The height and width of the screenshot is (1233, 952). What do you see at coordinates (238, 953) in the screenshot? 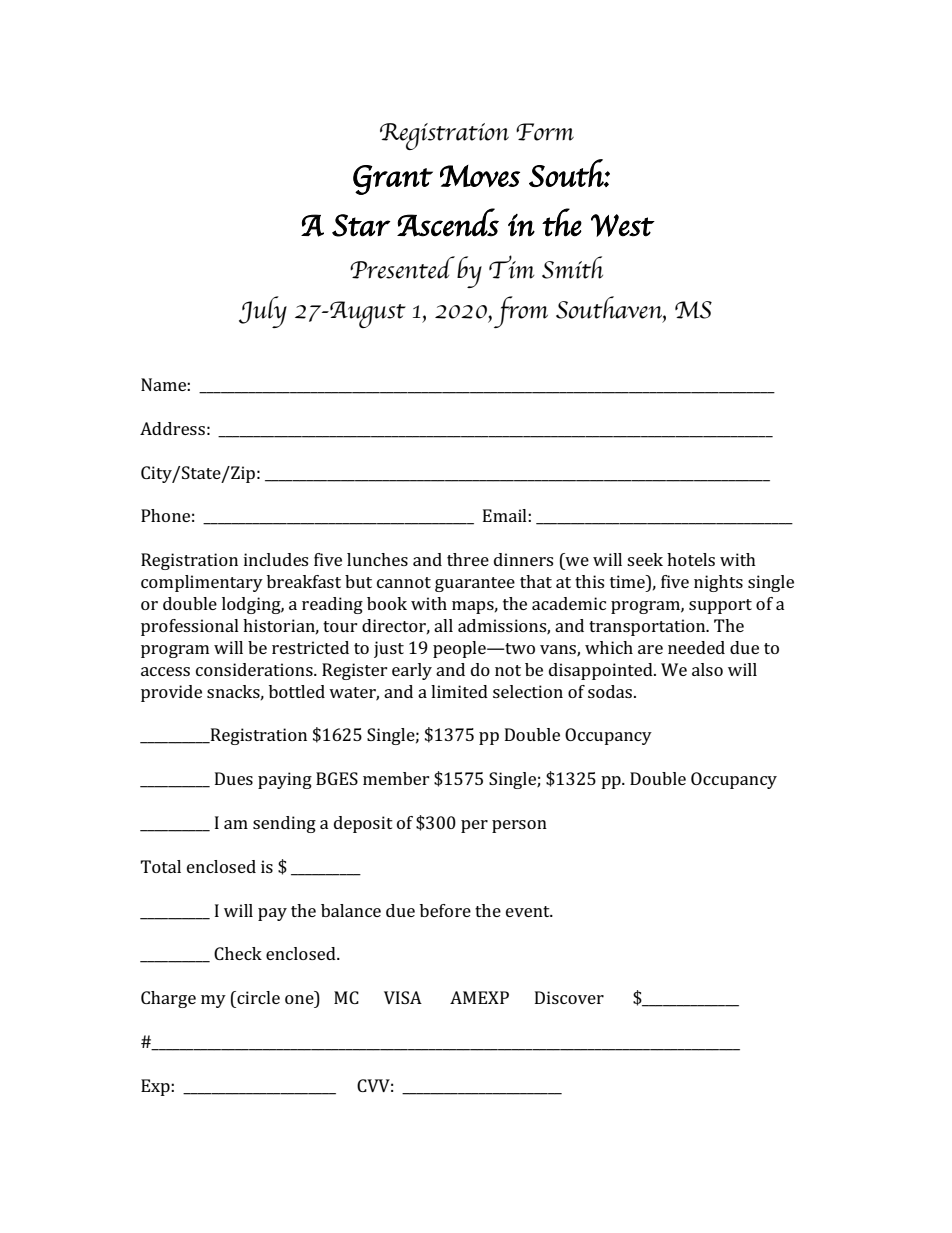
I see `Check` at bounding box center [238, 953].
